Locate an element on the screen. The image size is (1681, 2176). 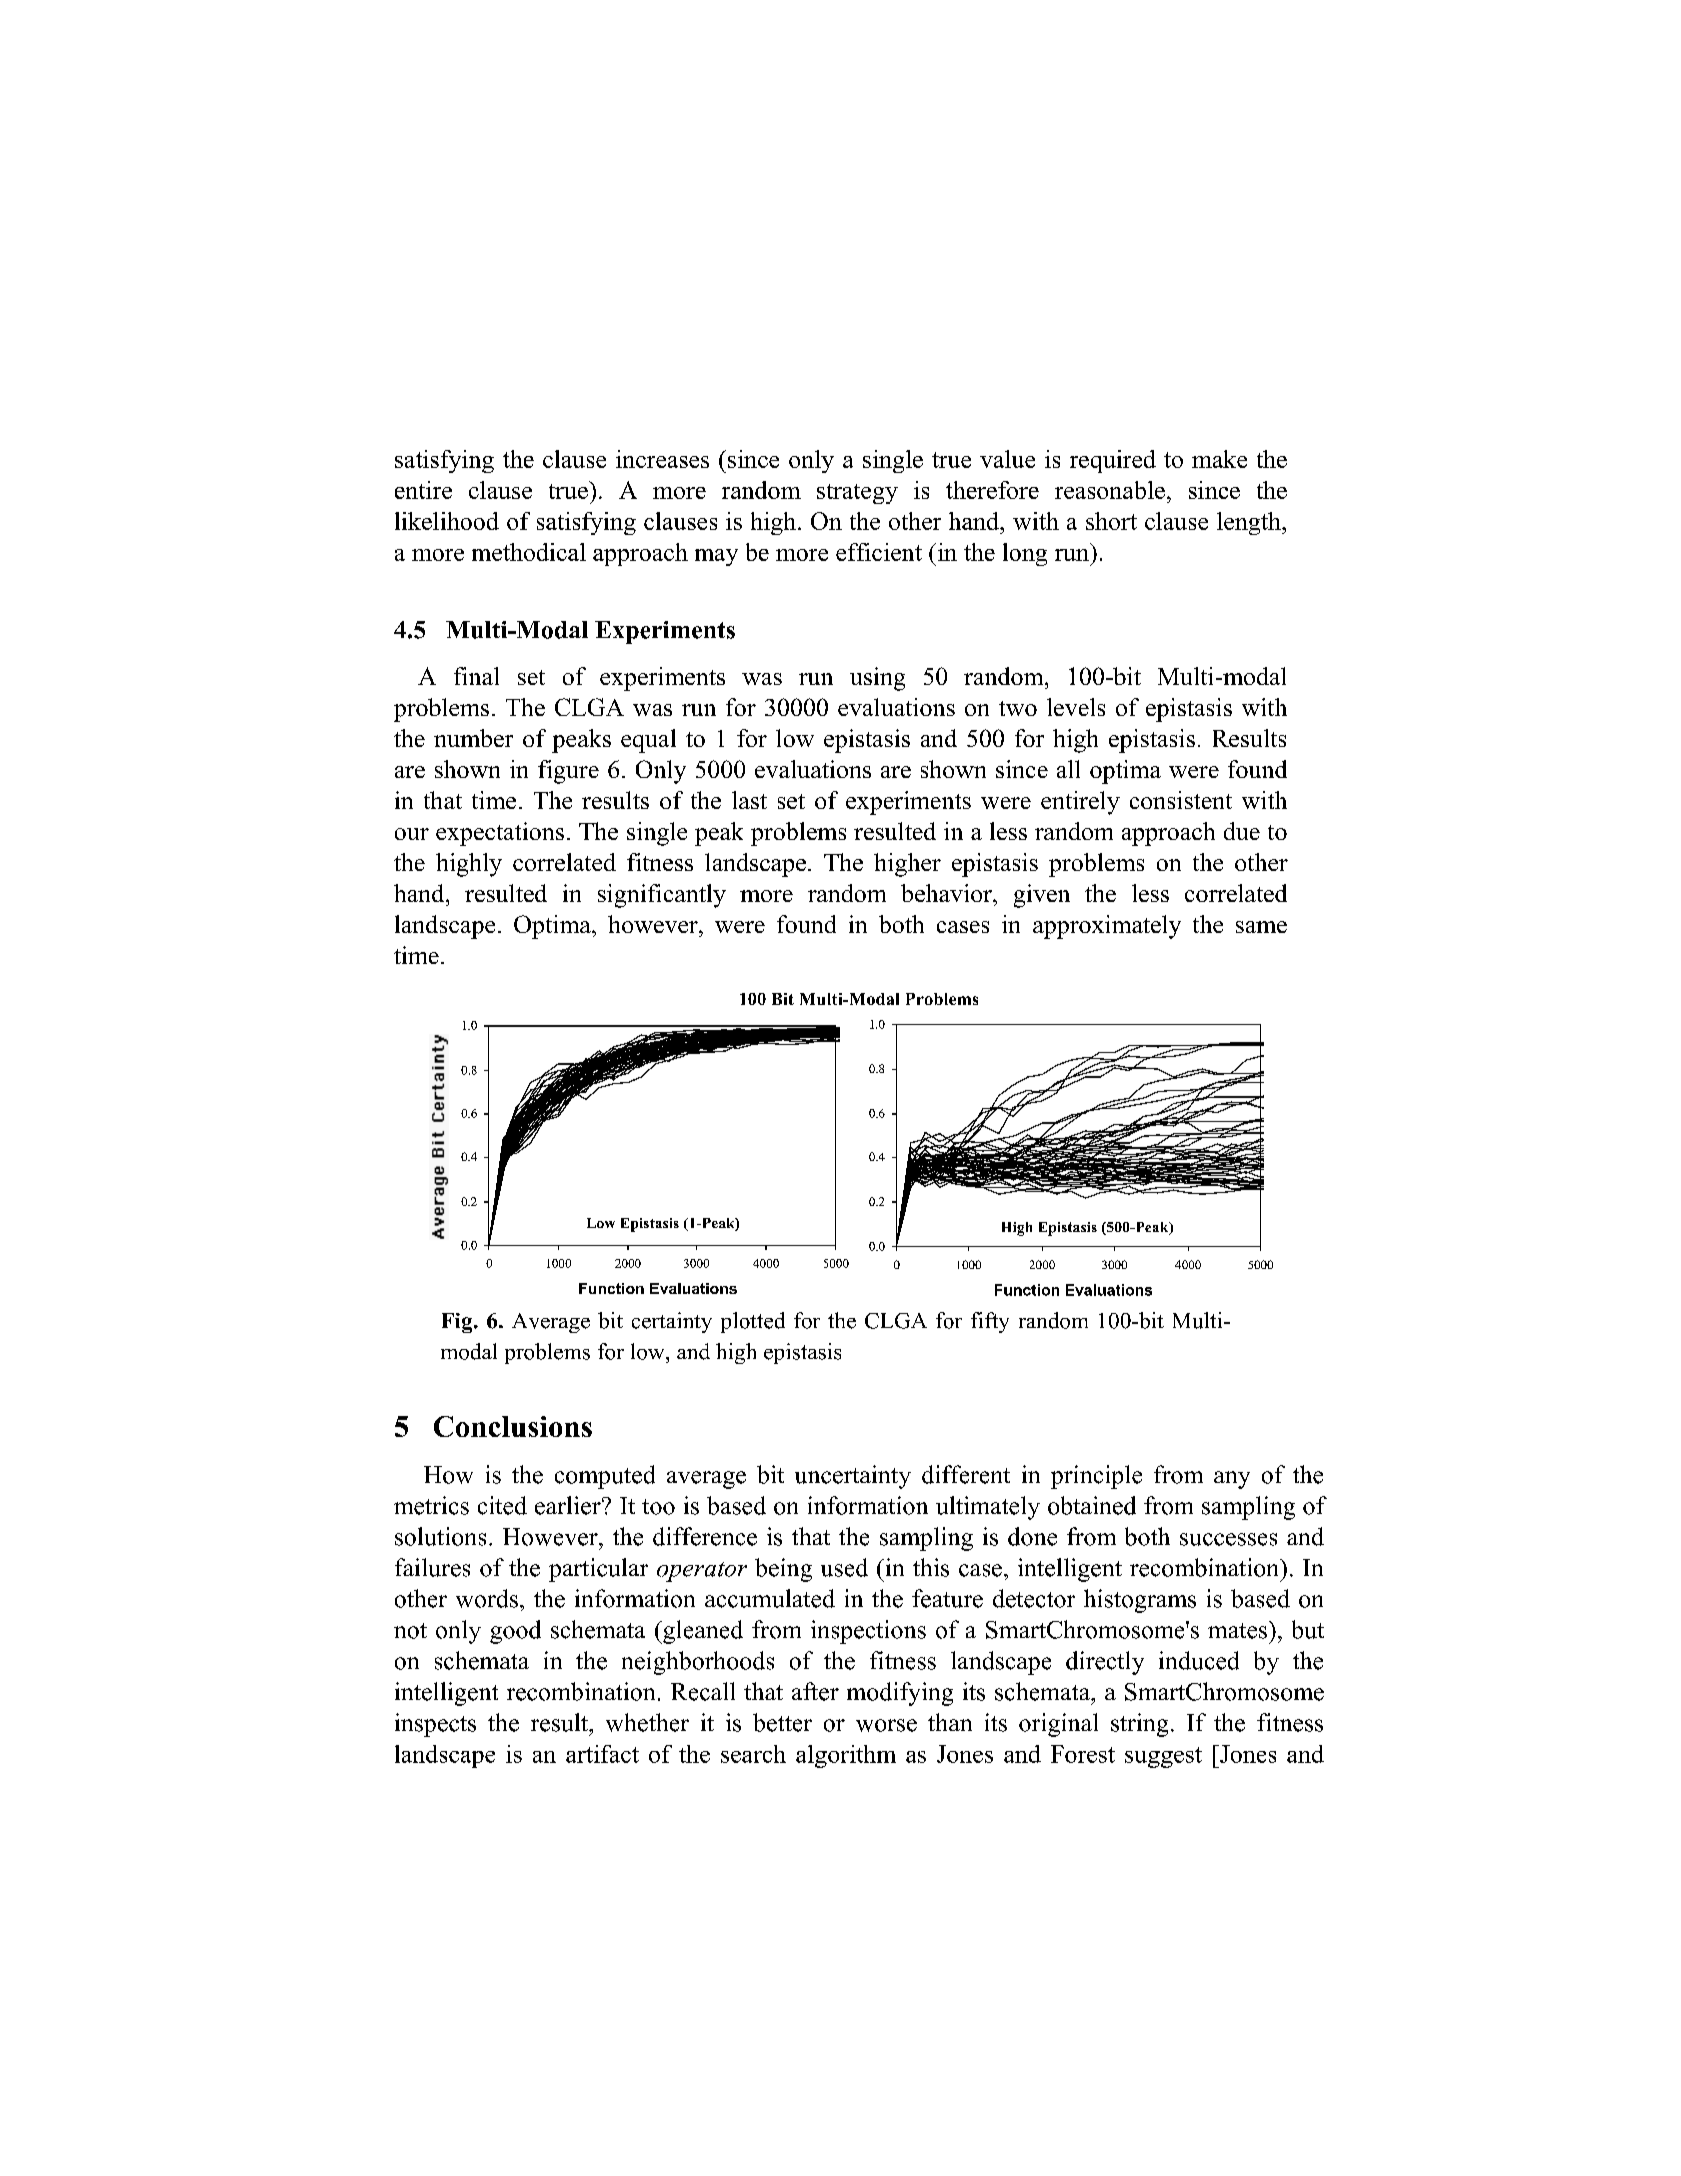
methodical is located at coordinates (529, 552).
